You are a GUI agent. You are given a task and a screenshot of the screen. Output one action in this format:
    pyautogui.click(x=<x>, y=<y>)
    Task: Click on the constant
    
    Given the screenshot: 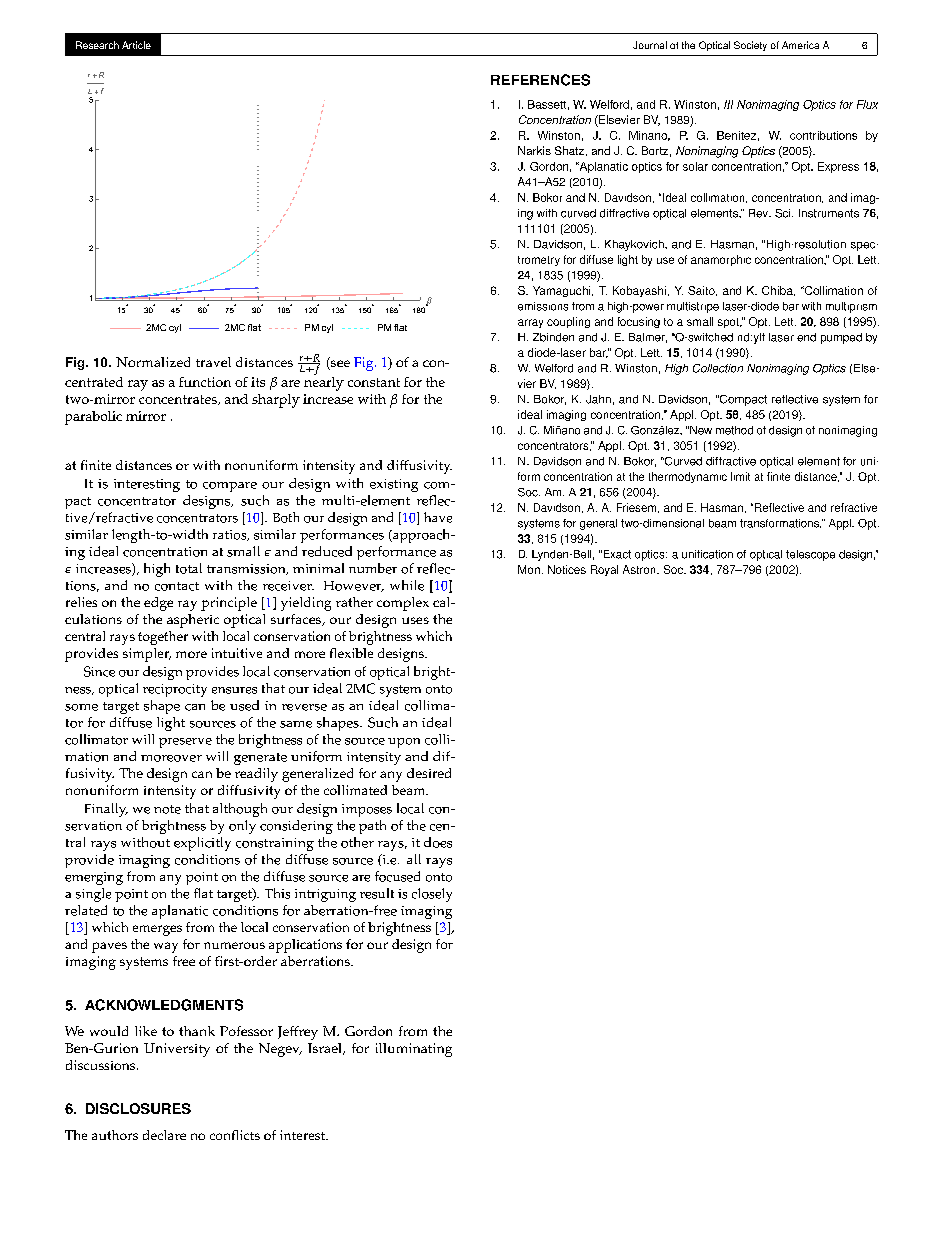 What is the action you would take?
    pyautogui.click(x=374, y=382)
